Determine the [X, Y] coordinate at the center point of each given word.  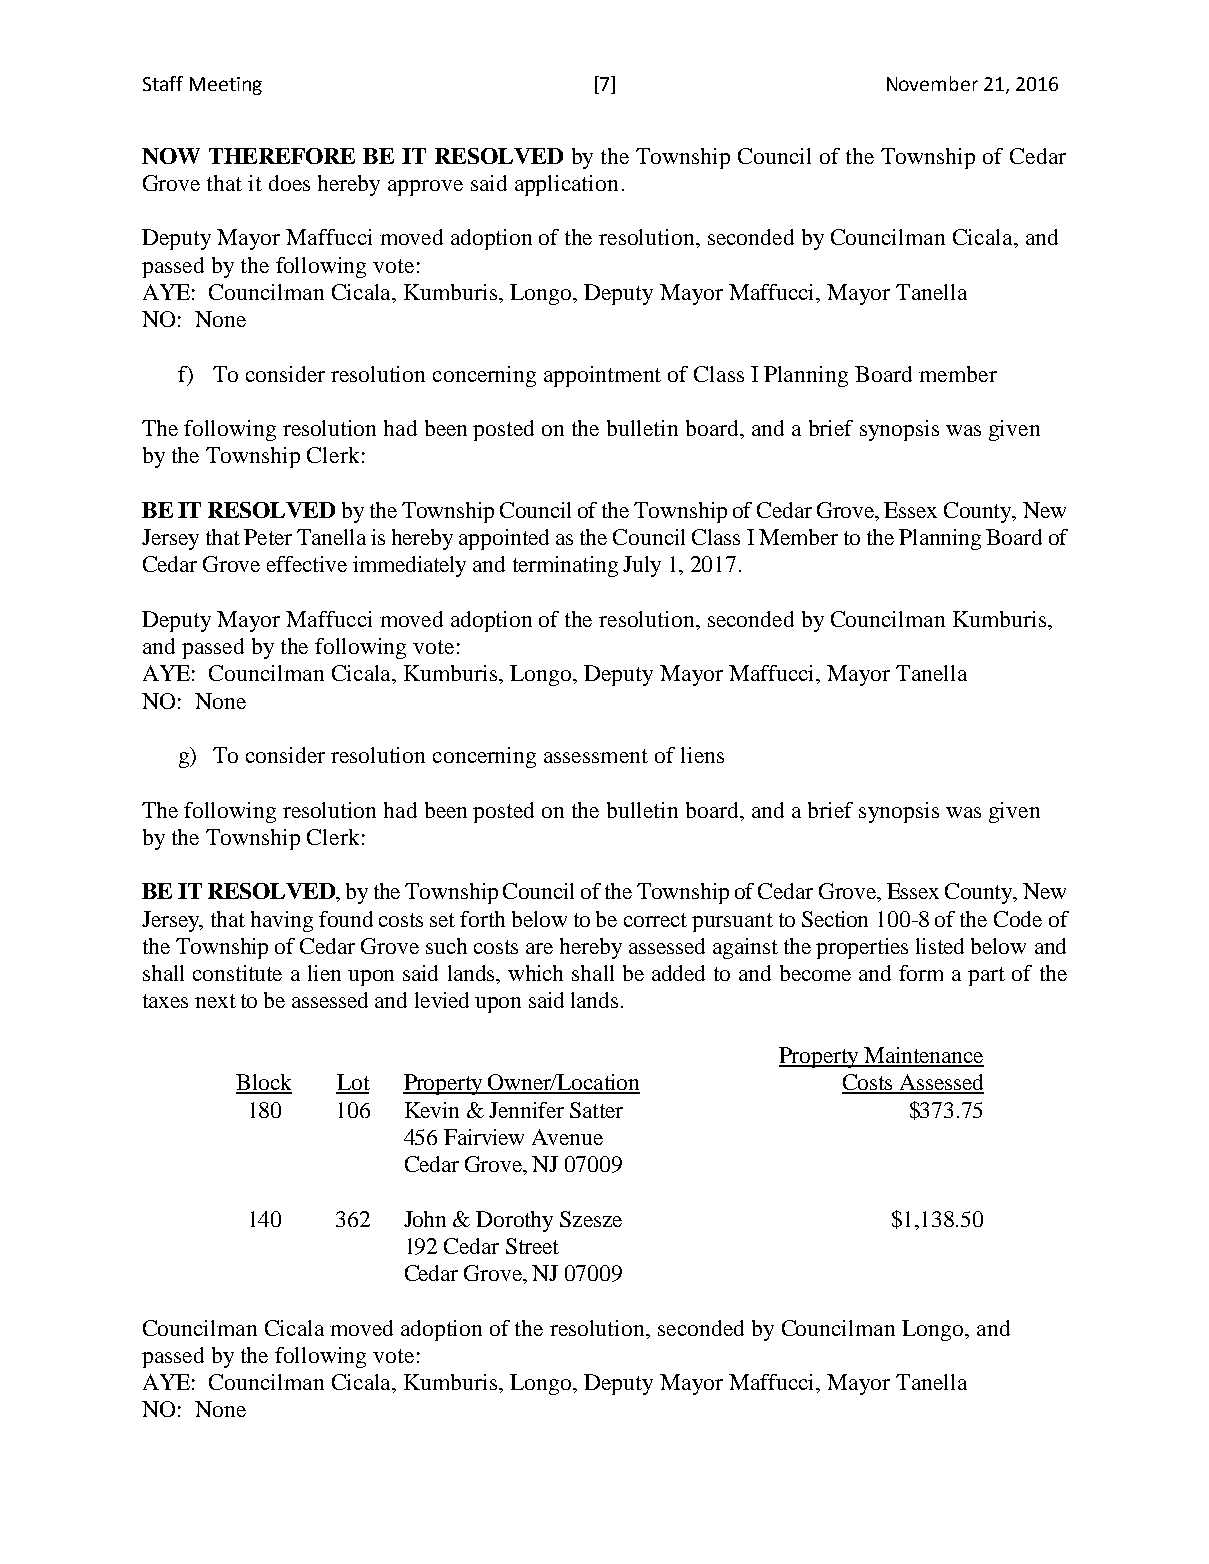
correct [655, 920]
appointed [504, 539]
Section [835, 919]
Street [532, 1246]
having [282, 921]
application [566, 185]
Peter [268, 537]
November [932, 83]
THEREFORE [282, 156]
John [425, 1219]
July [642, 566]
